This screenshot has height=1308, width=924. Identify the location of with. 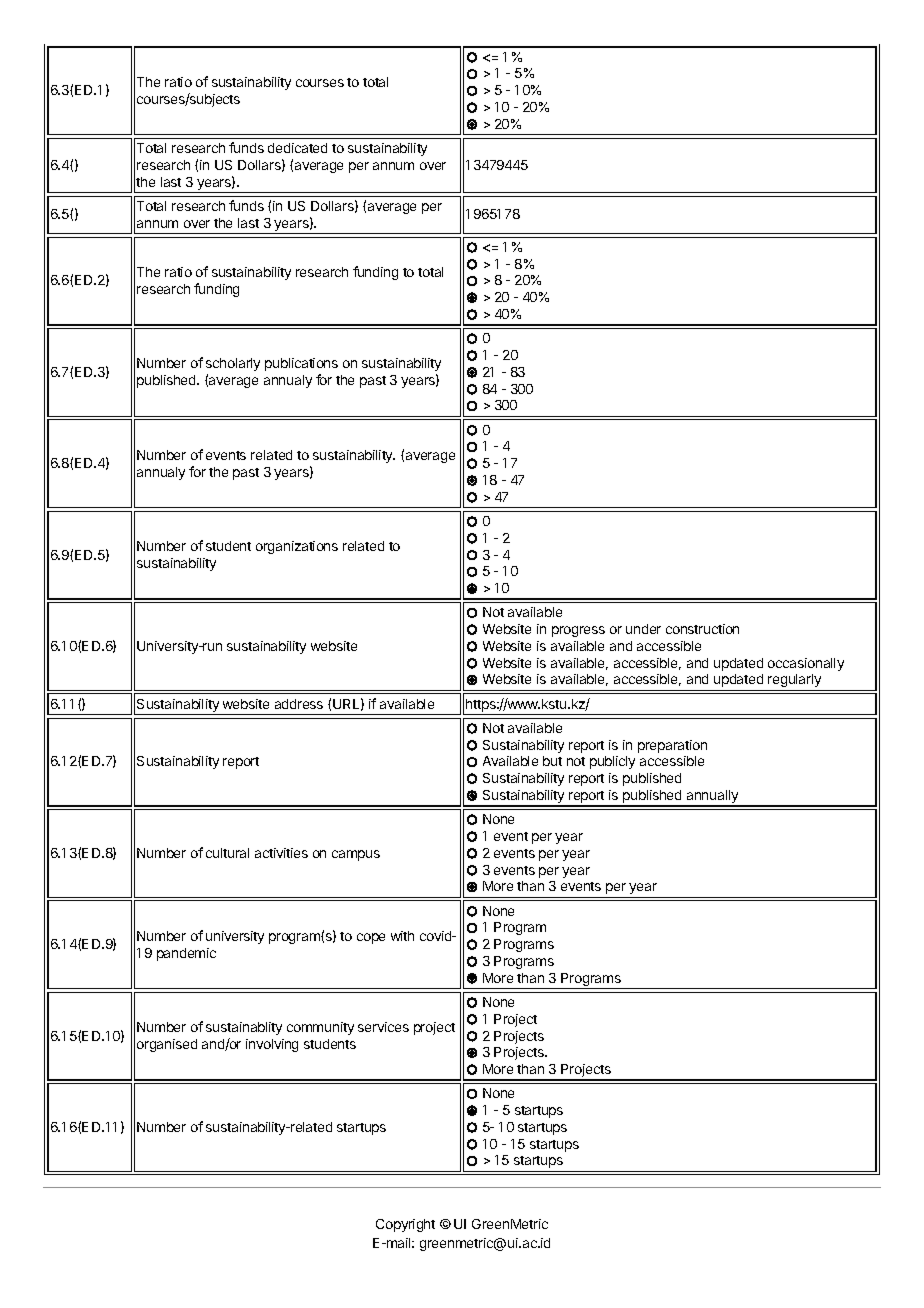
(402, 936).
